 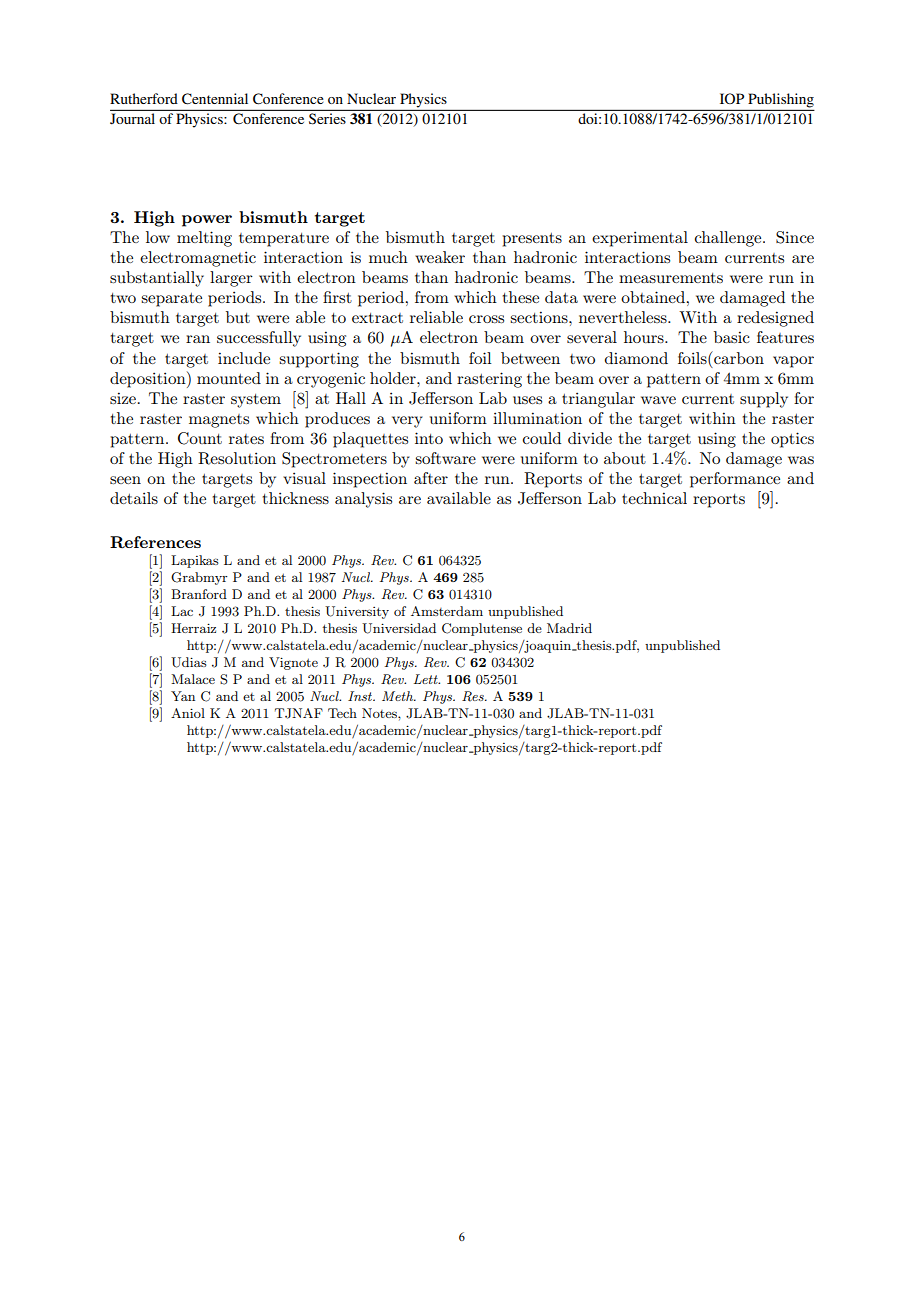 I want to click on Lett, so click(x=427, y=679).
